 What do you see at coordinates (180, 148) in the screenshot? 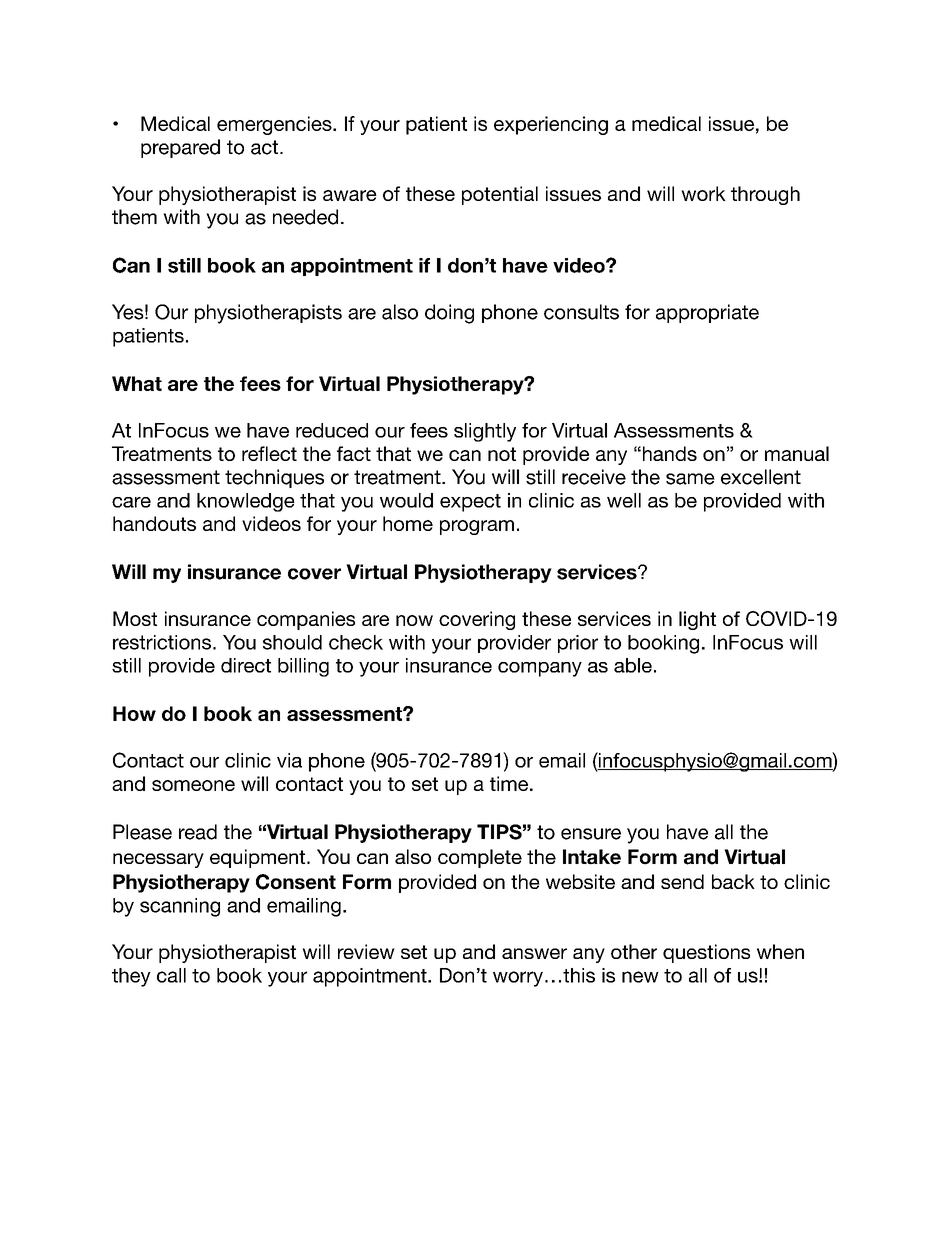
I see `prepared` at bounding box center [180, 148].
